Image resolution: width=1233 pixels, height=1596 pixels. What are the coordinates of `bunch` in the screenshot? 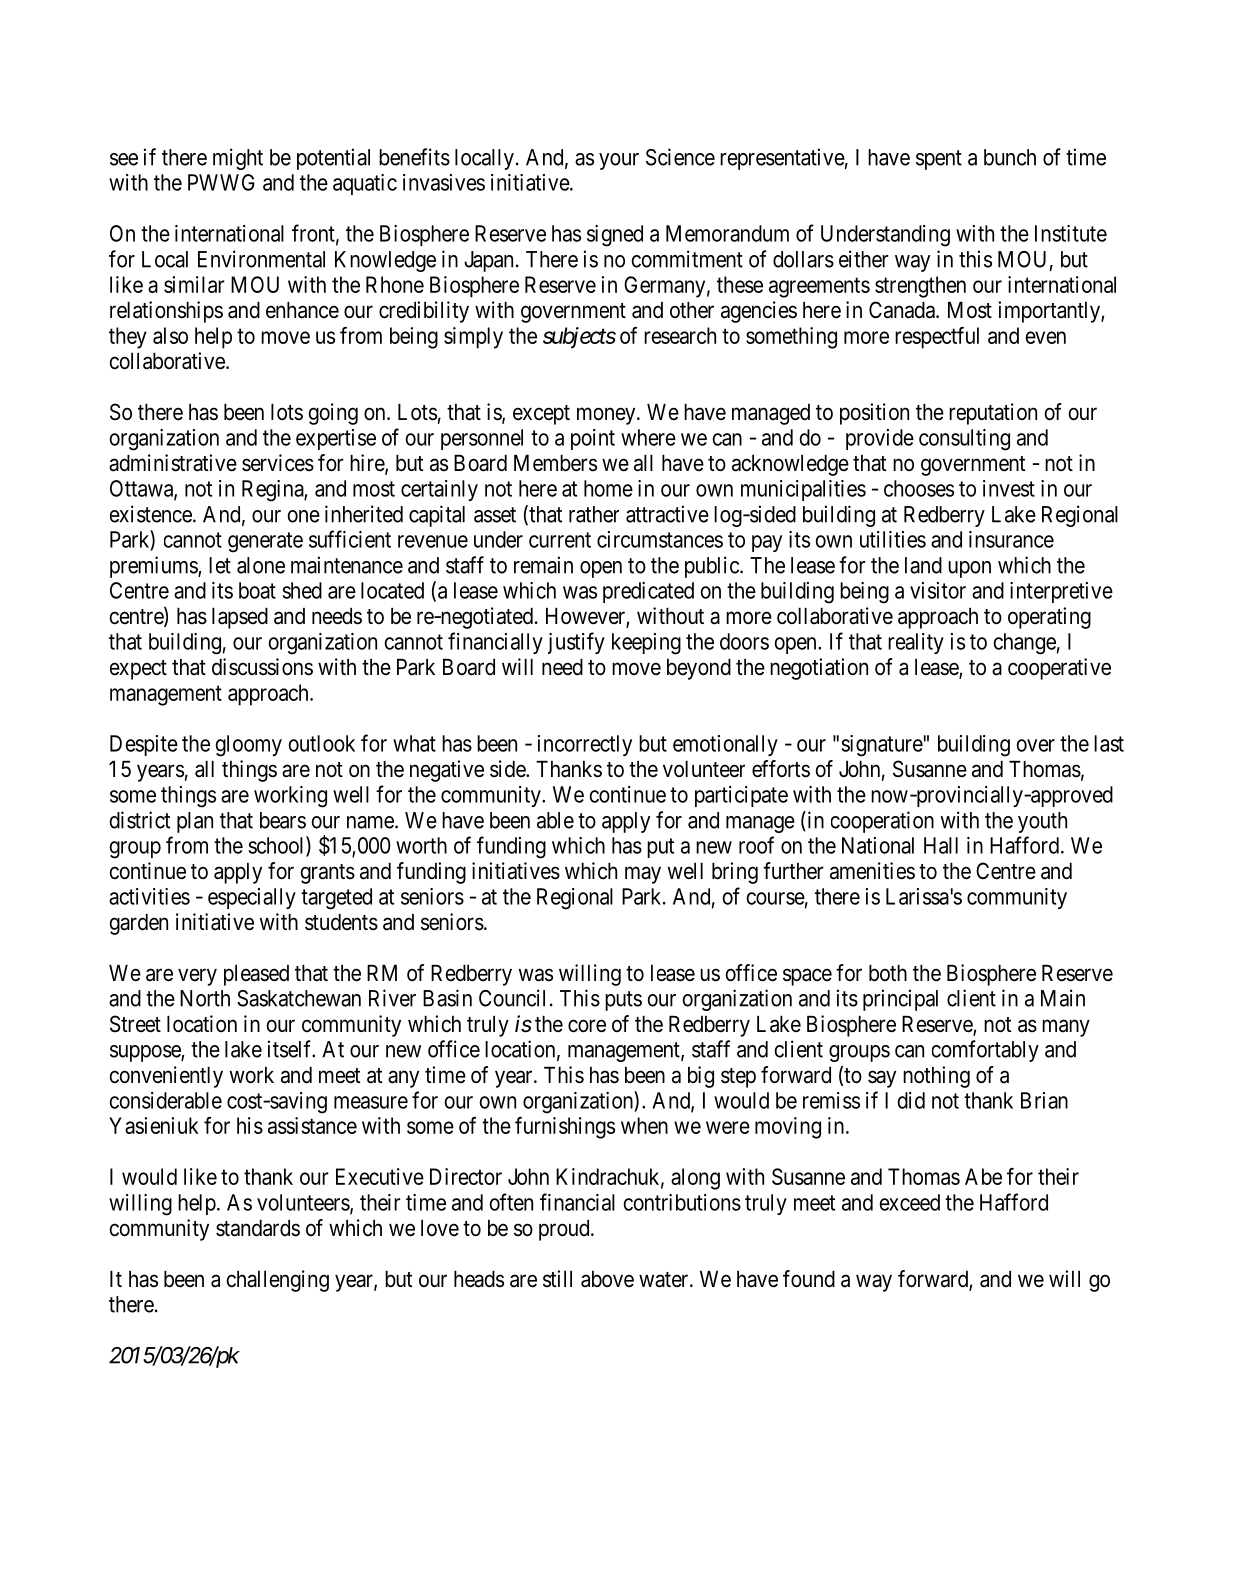 It's located at (1010, 157).
